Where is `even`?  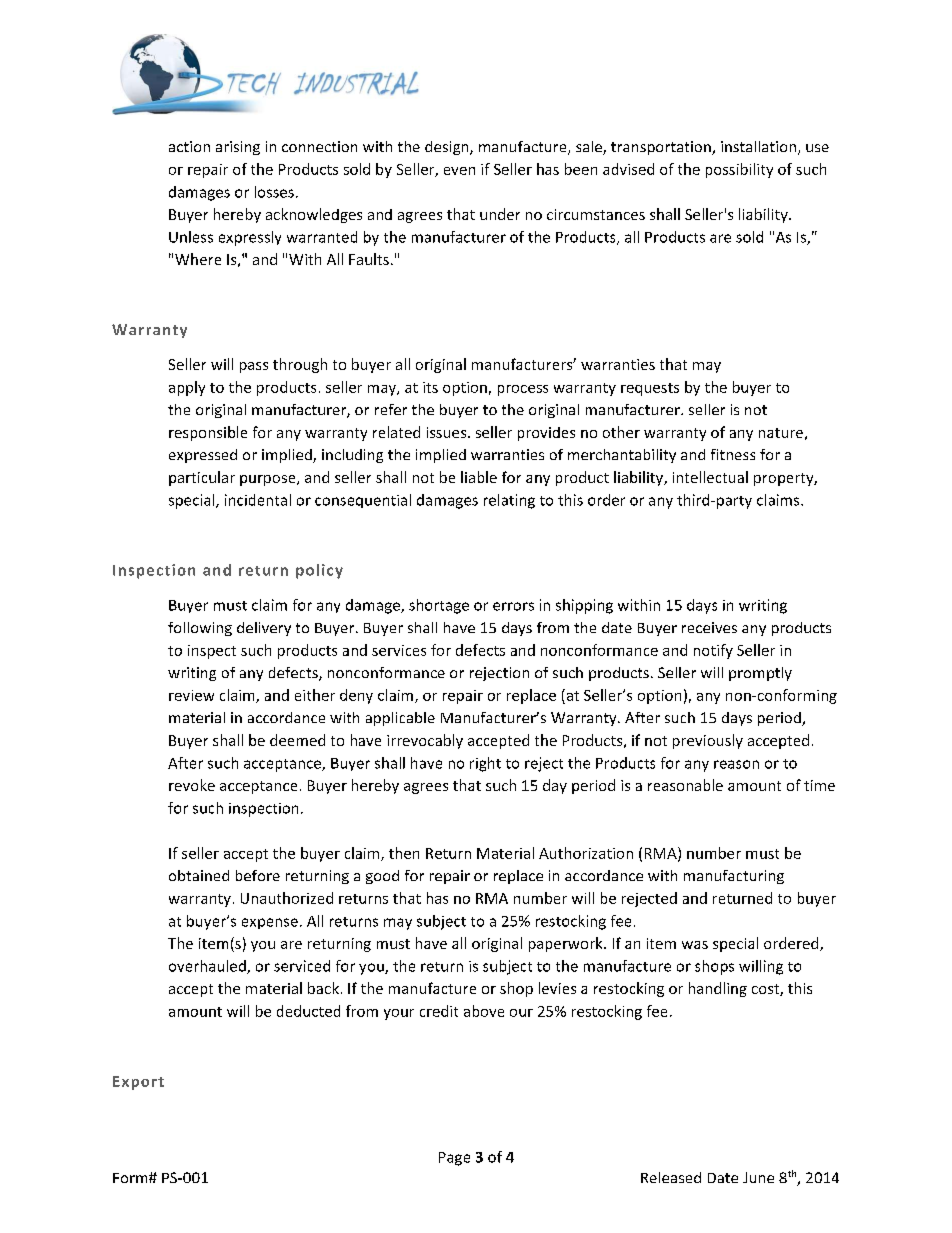
even is located at coordinates (459, 171).
